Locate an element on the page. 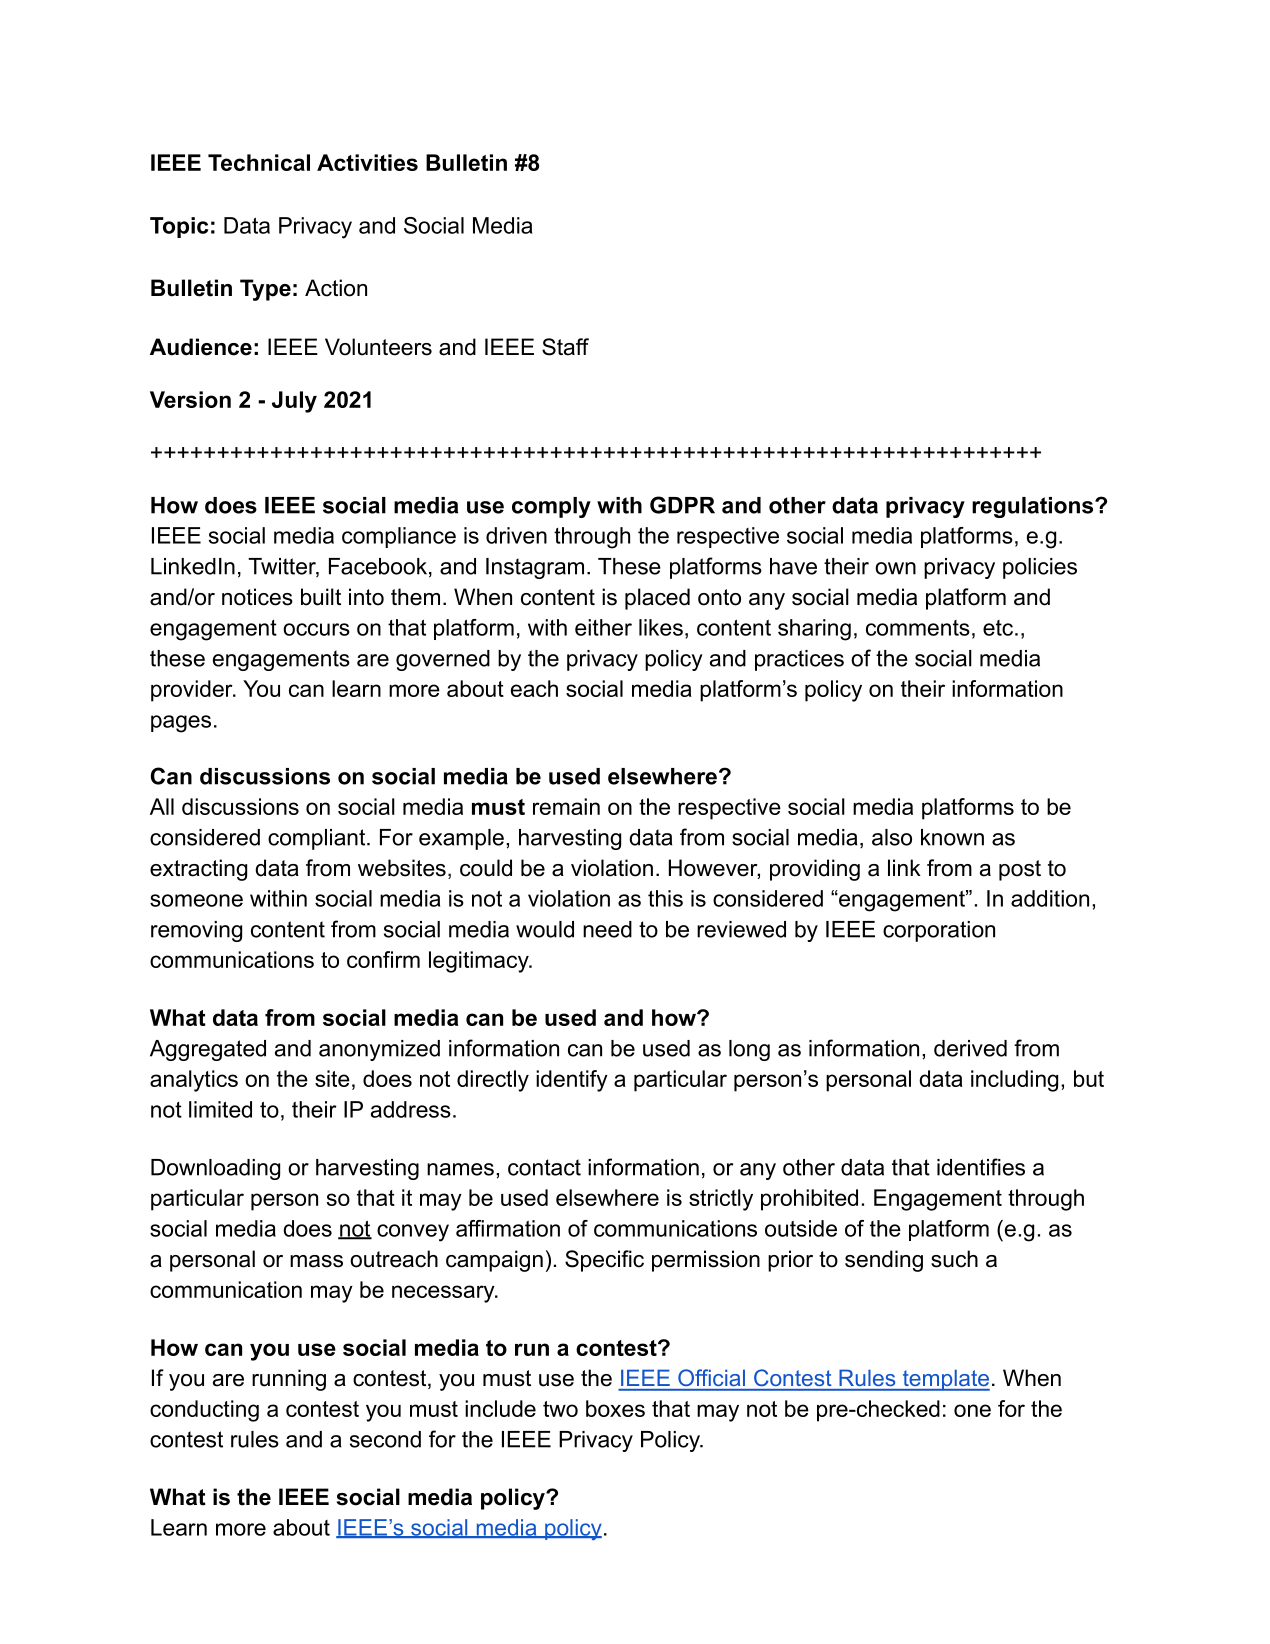 Image resolution: width=1270 pixels, height=1644 pixels. running is located at coordinates (289, 1380).
